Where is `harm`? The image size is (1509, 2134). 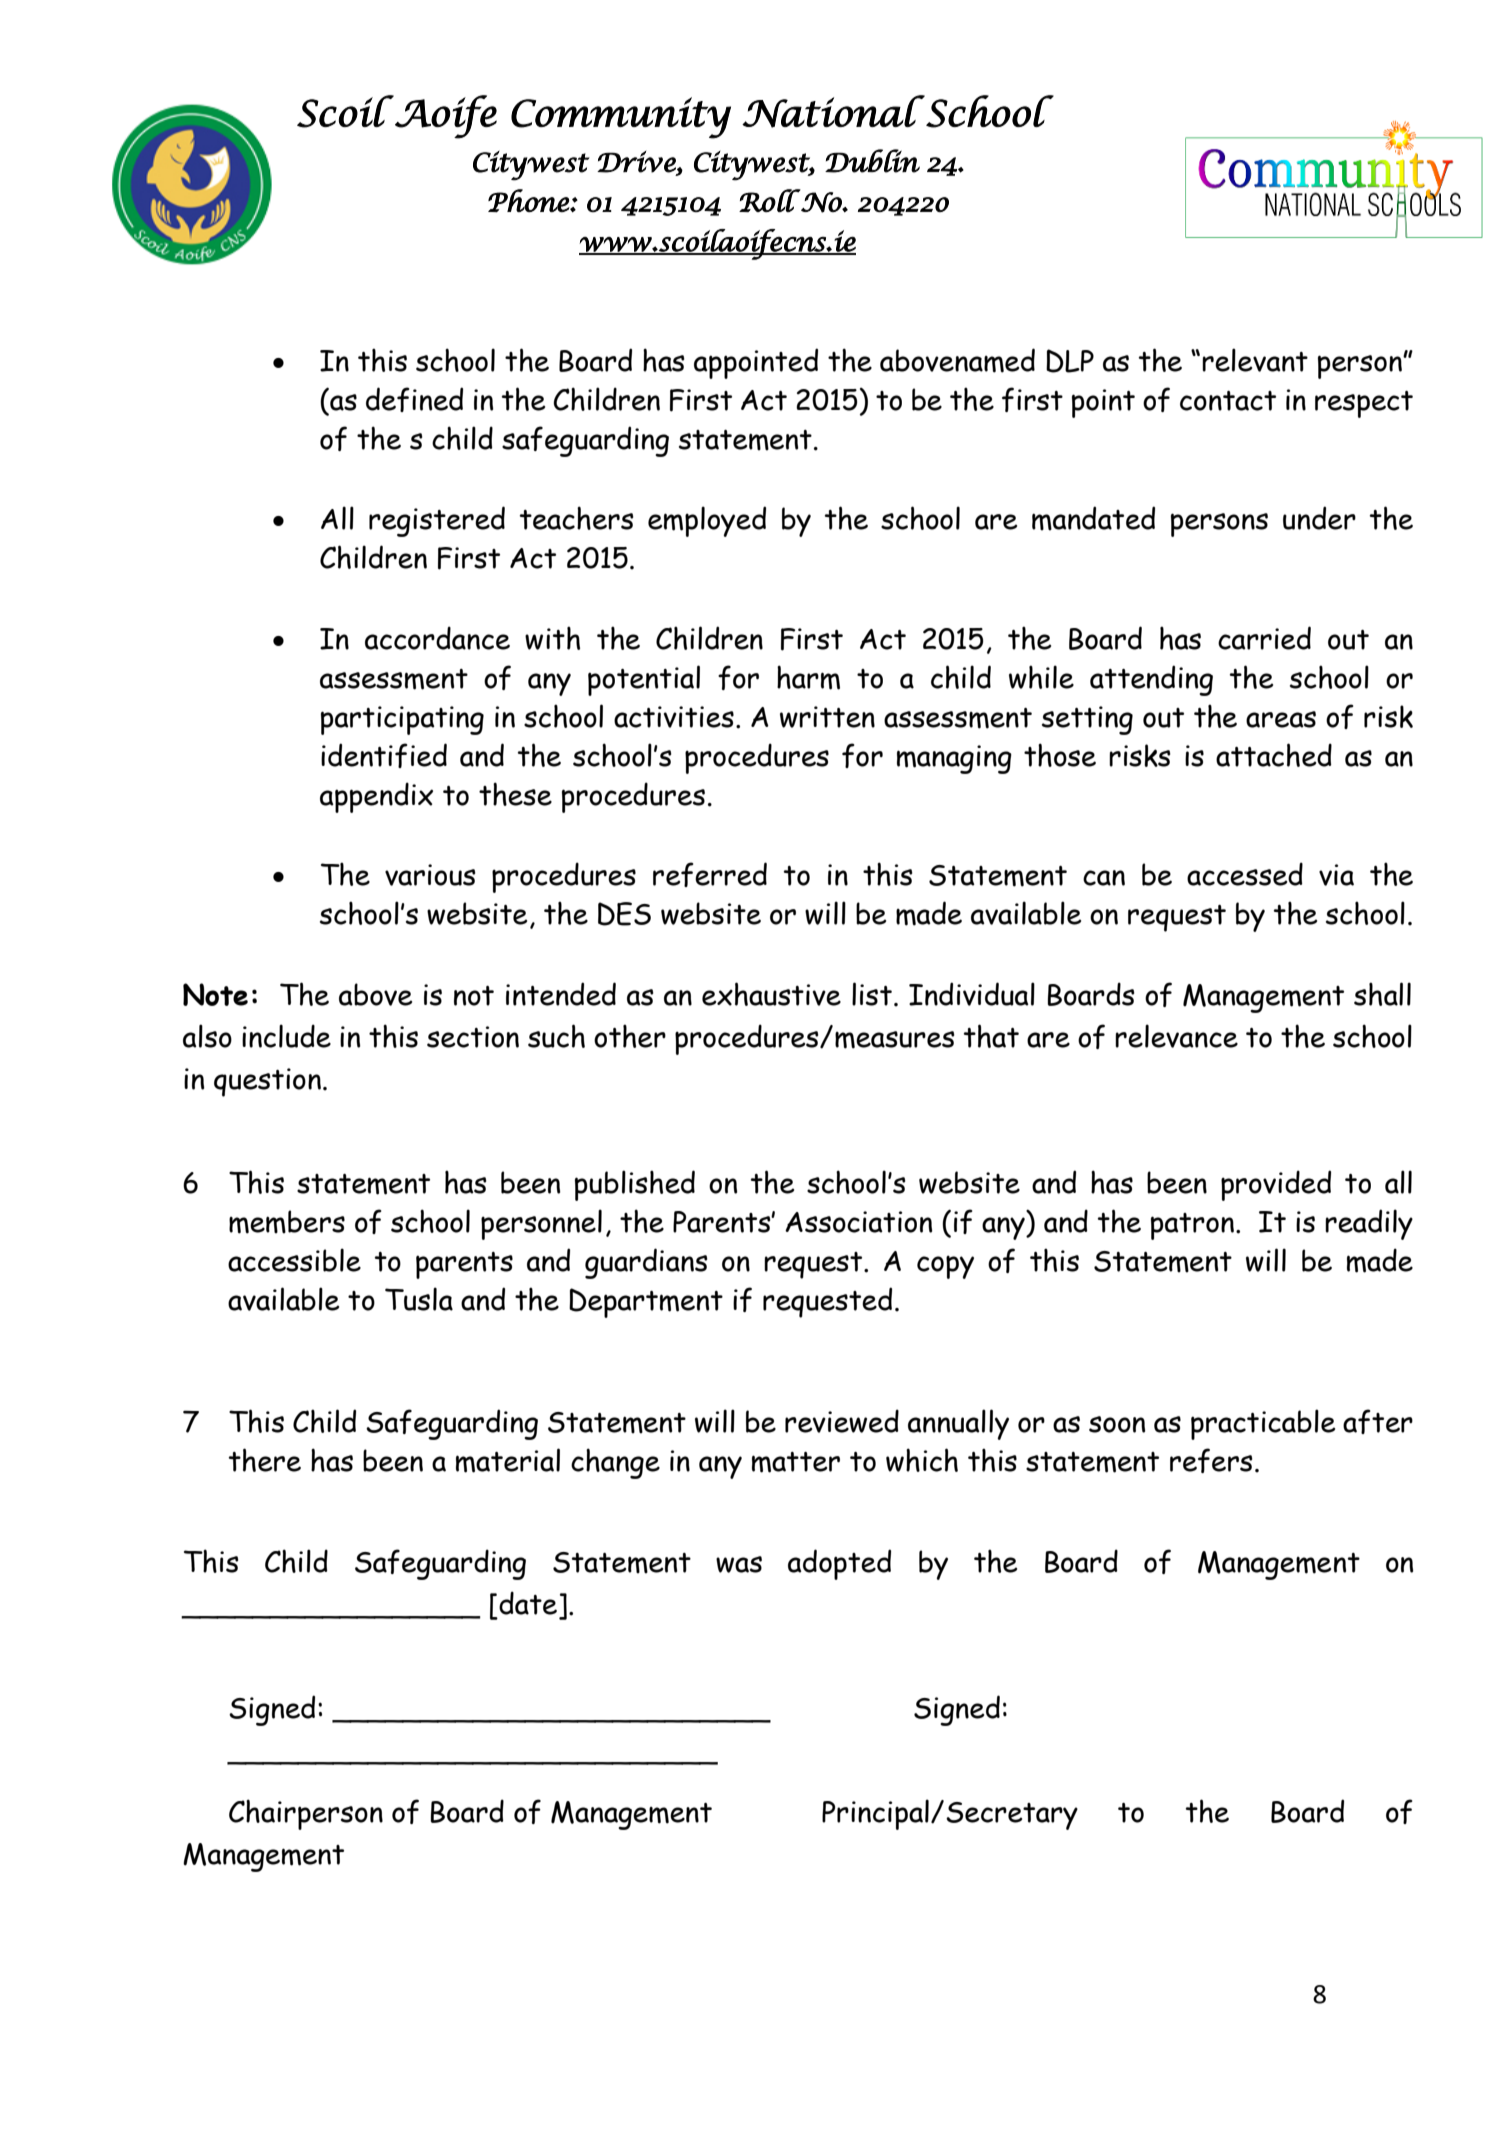 harm is located at coordinates (808, 677).
